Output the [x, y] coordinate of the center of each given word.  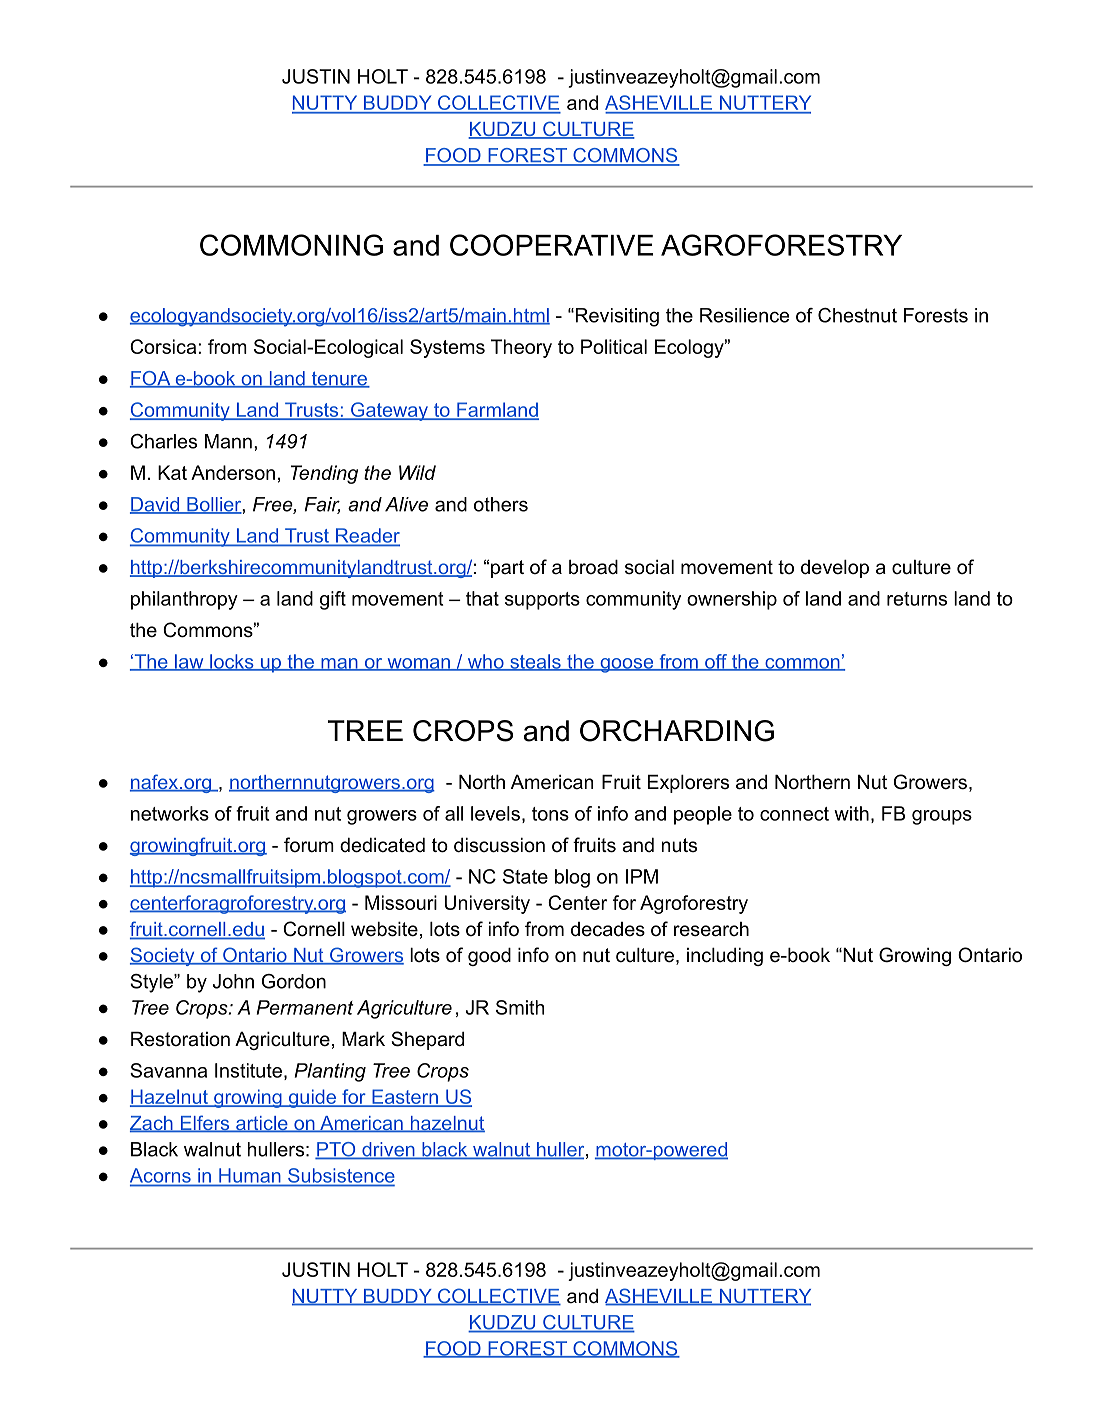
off [716, 662]
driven [388, 1150]
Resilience [744, 315]
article [262, 1124]
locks [232, 662]
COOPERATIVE [551, 245]
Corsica [164, 346]
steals [535, 662]
